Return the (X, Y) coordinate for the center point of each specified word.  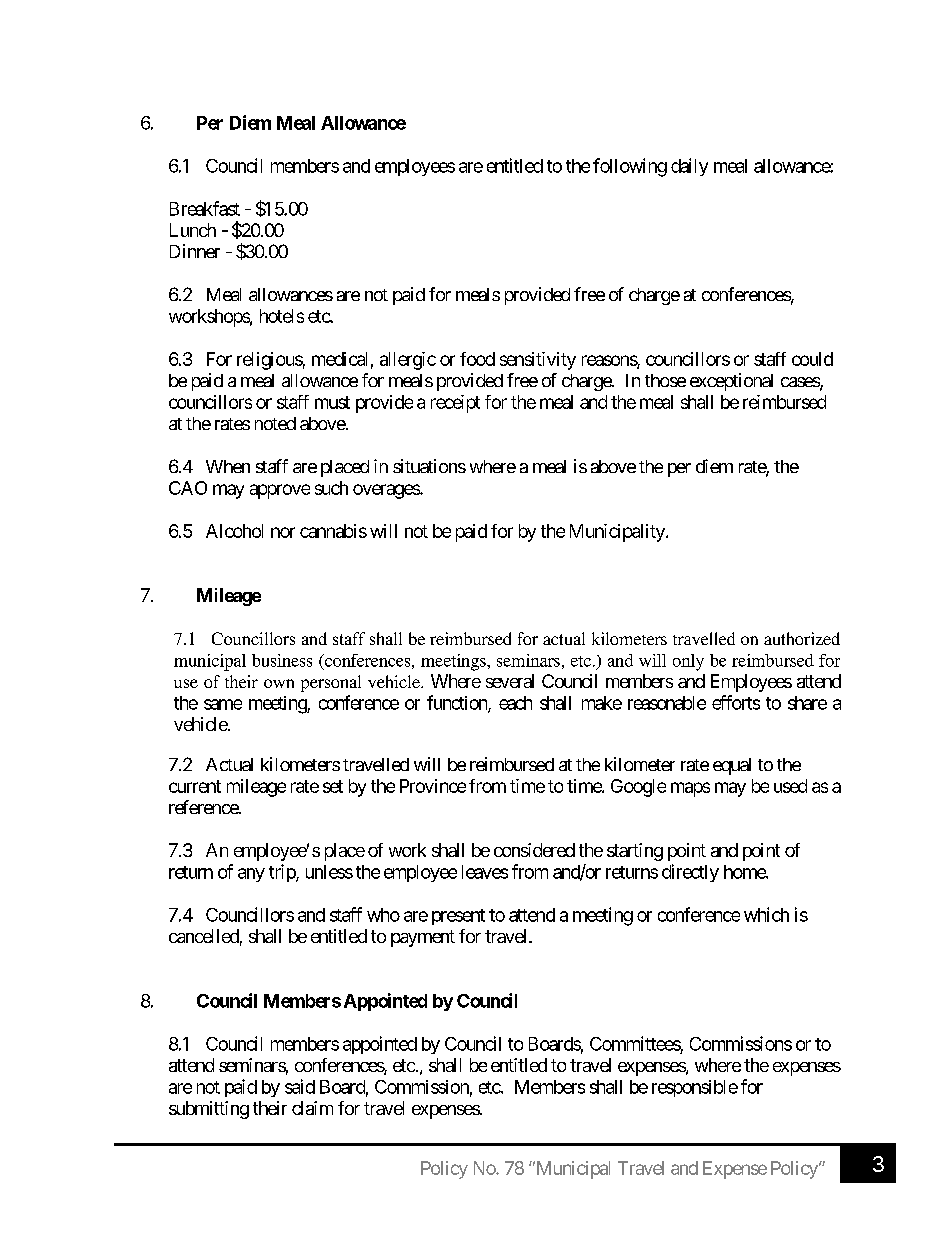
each (515, 703)
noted (275, 423)
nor (283, 532)
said (300, 1086)
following (630, 167)
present (458, 917)
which (766, 914)
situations (429, 466)
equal (732, 766)
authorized (802, 638)
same (223, 704)
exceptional (731, 382)
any (251, 875)
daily (689, 167)
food (477, 359)
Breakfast (205, 208)
